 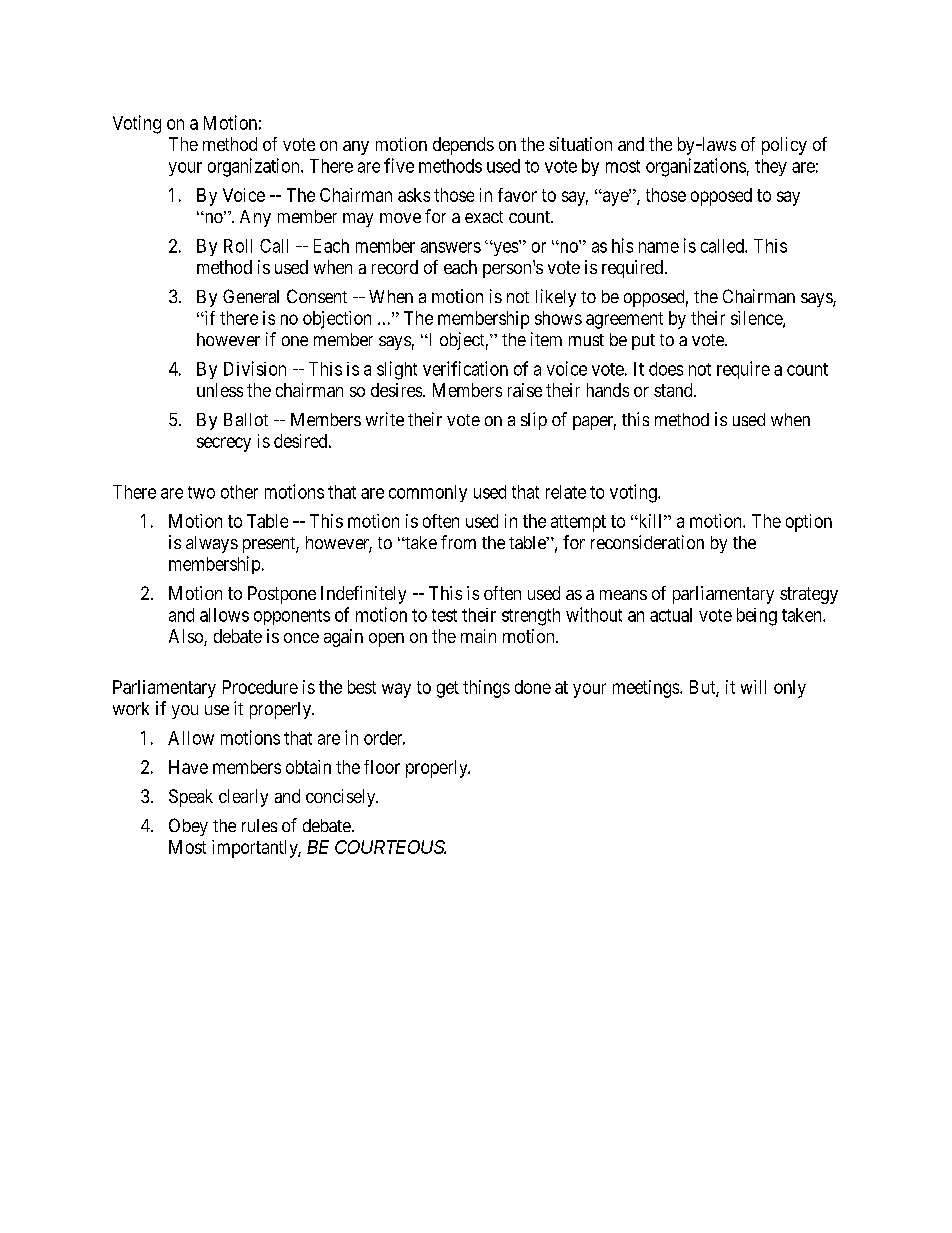 I want to click on Roll, so click(x=238, y=246).
